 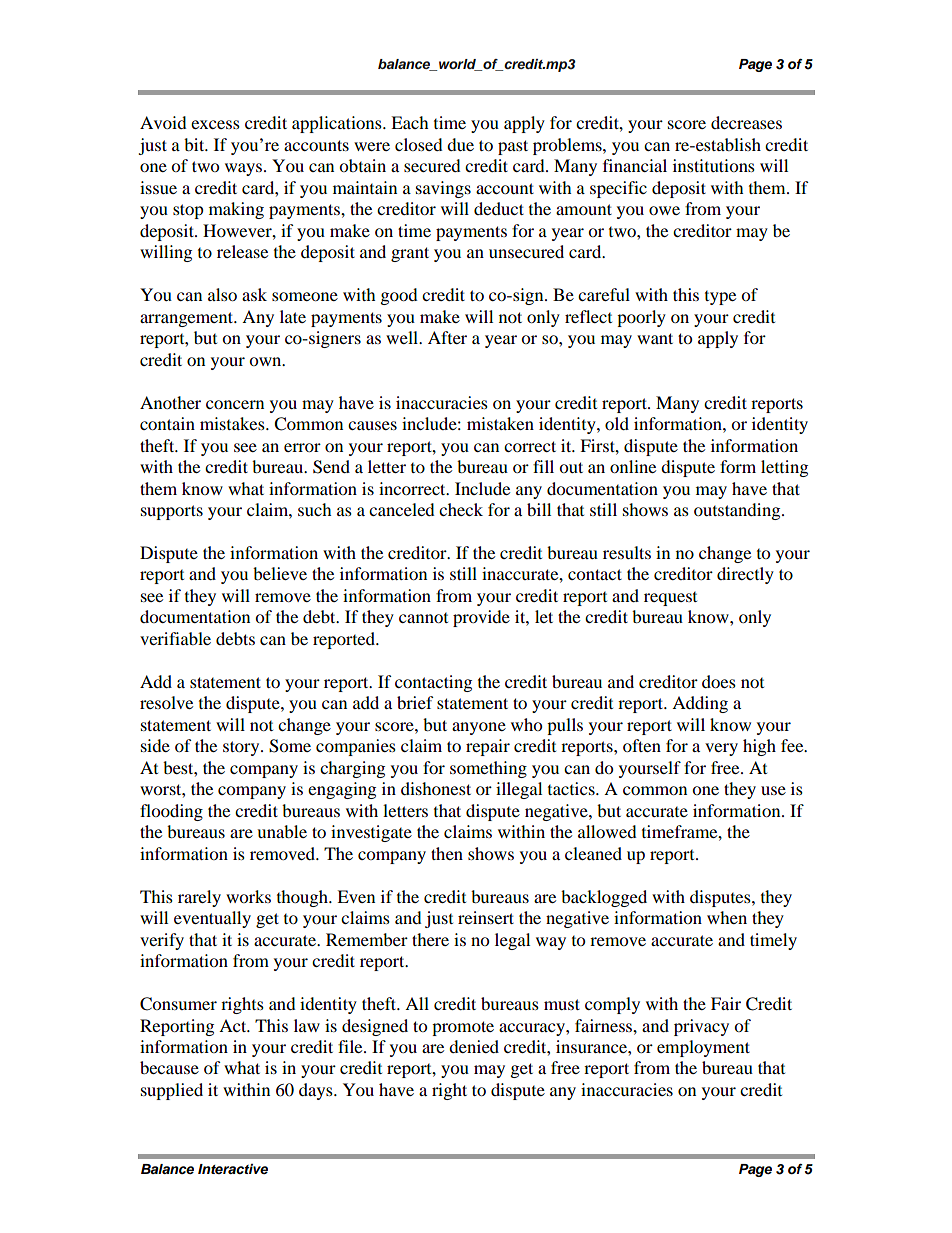 I want to click on check, so click(x=461, y=509).
